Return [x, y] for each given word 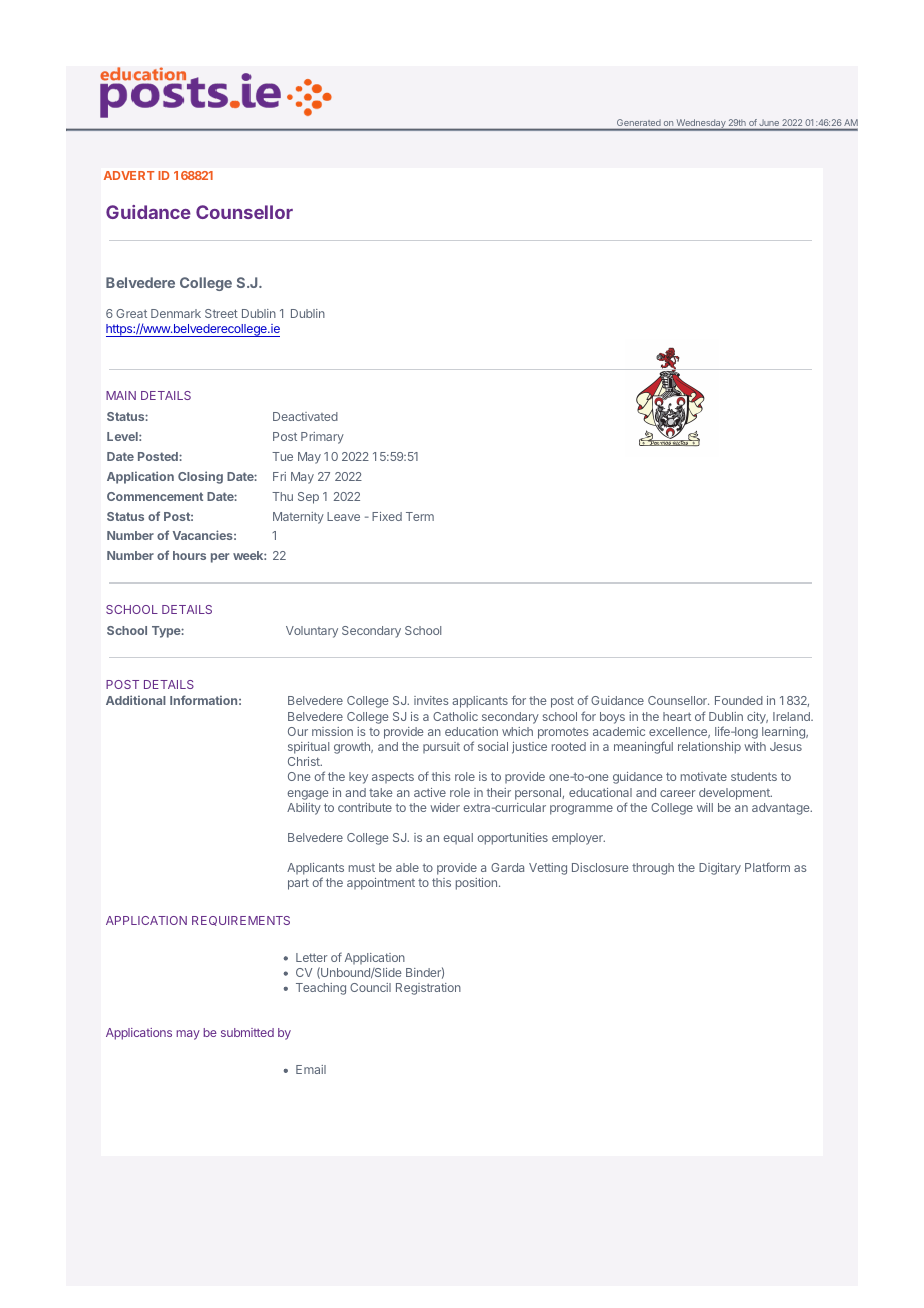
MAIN [121, 395]
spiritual [308, 748]
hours [189, 555]
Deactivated [305, 416]
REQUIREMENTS [241, 921]
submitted [247, 1032]
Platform [767, 867]
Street [221, 313]
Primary [322, 438]
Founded [739, 700]
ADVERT [129, 175]
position [476, 884]
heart [677, 716]
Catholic [455, 716]
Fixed [387, 516]
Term [420, 516]
